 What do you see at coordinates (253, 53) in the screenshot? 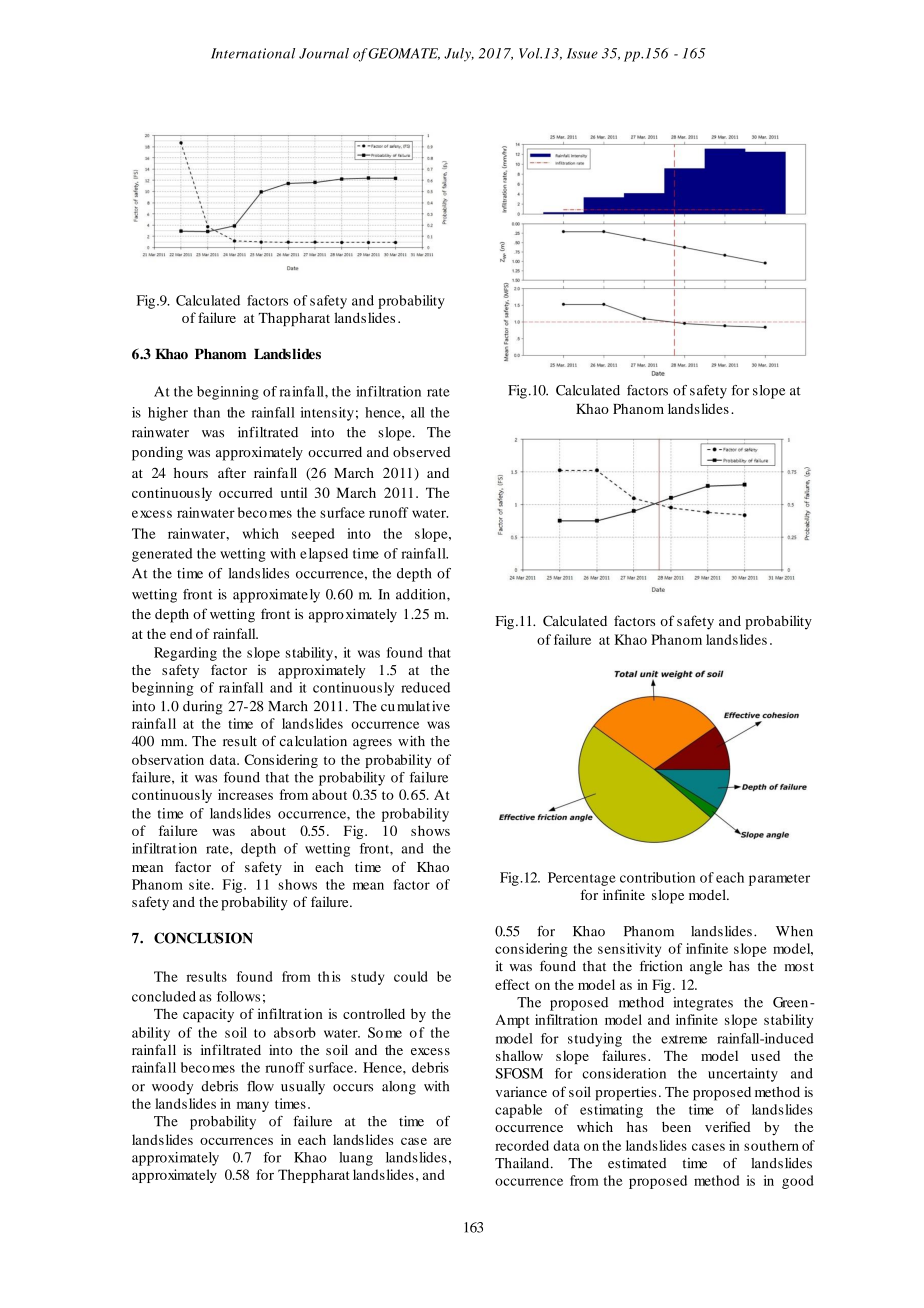
I see `International` at bounding box center [253, 53].
